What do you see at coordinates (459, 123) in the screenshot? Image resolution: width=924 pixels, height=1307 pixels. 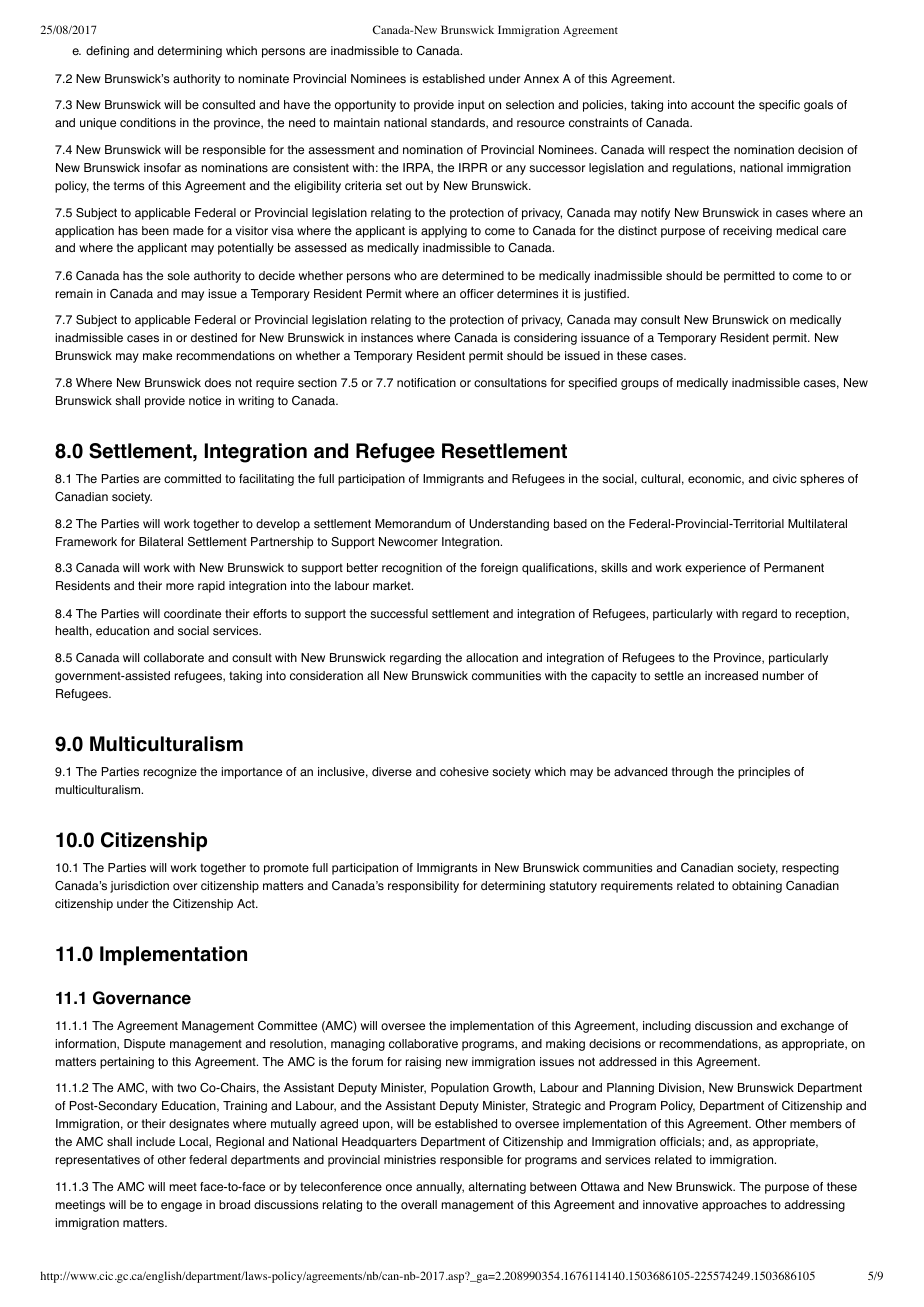 I see `standards` at bounding box center [459, 123].
